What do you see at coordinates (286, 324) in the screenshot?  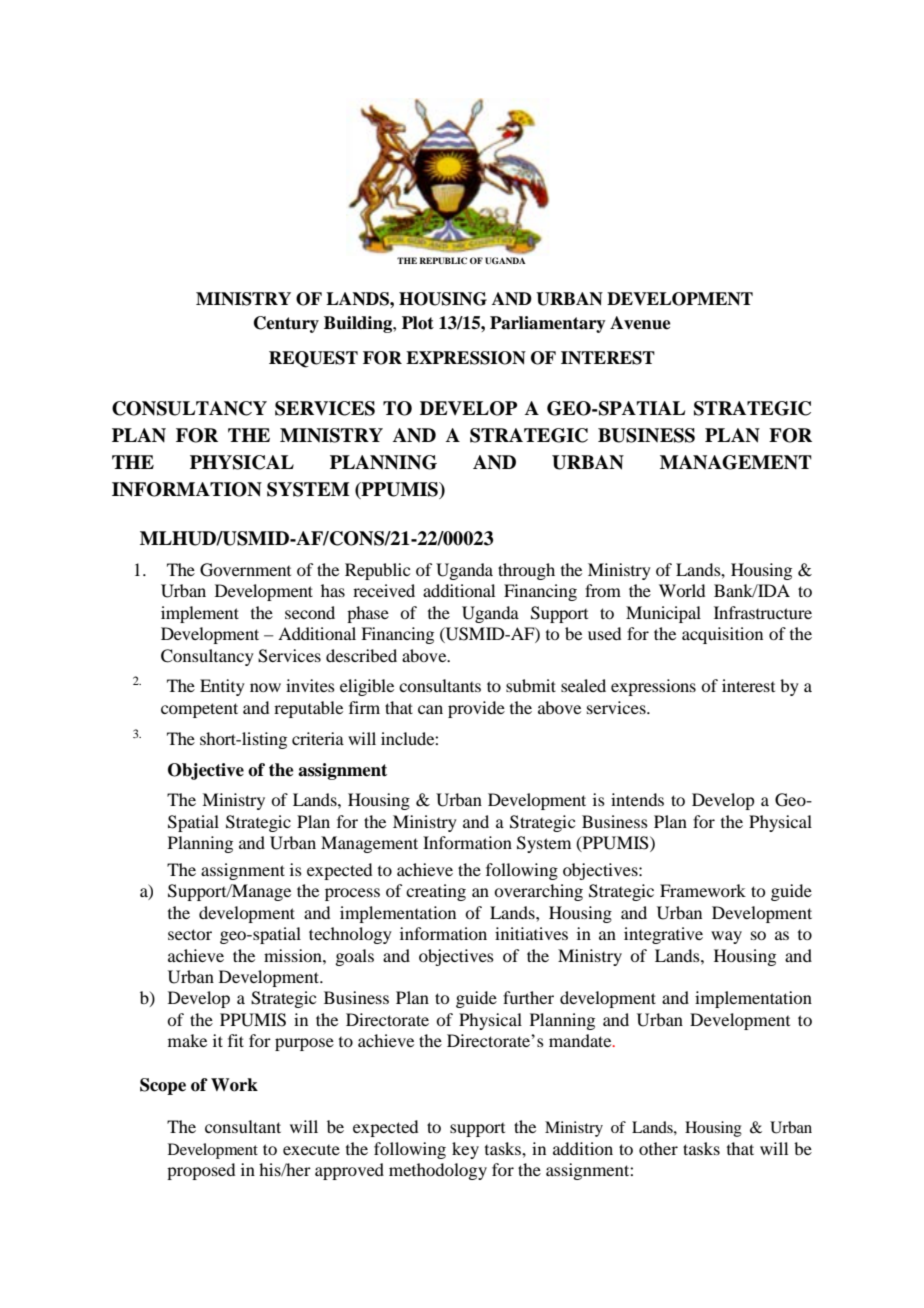 I see `Century` at bounding box center [286, 324].
